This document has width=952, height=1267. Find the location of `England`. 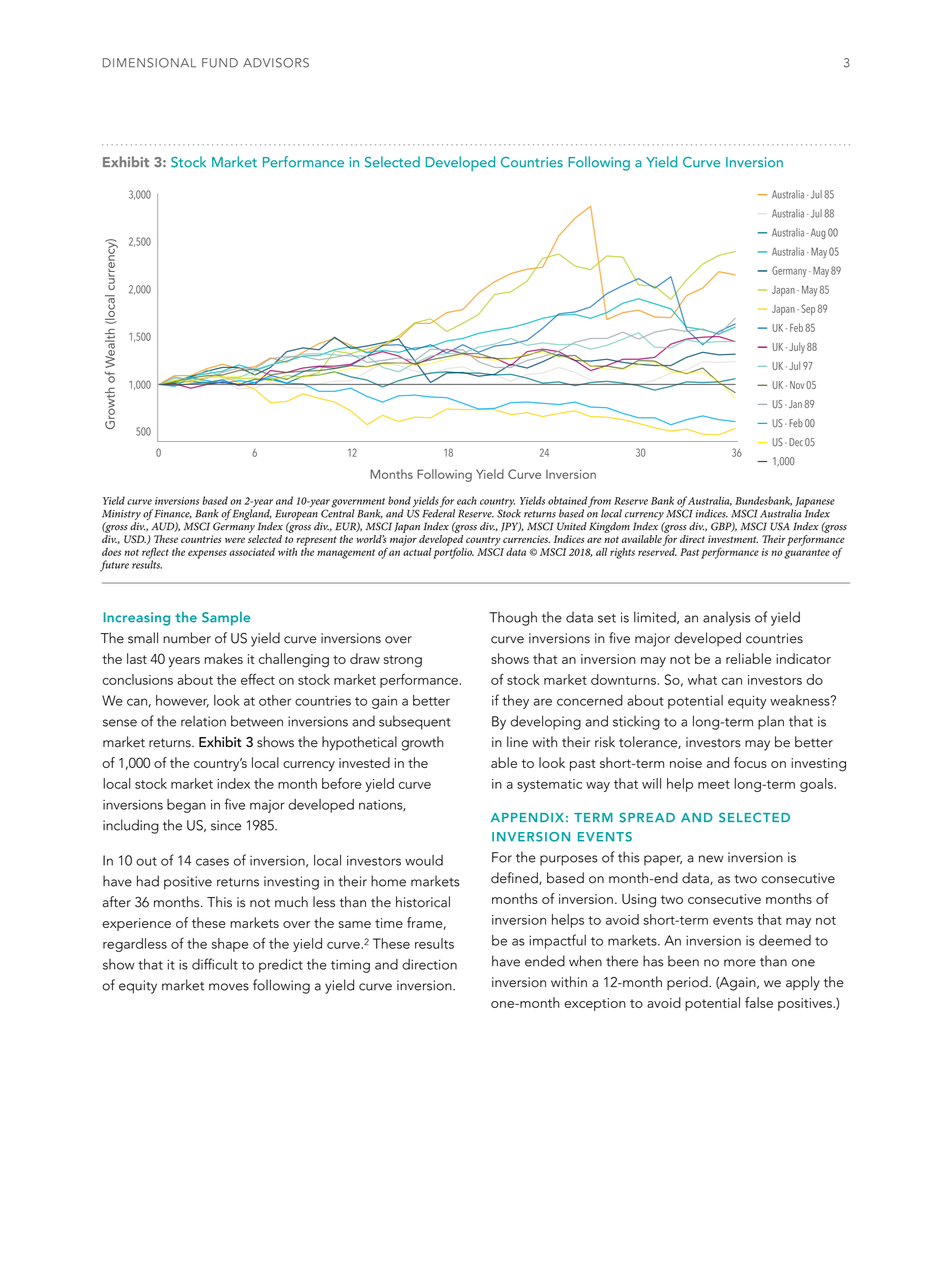

England is located at coordinates (251, 515).
